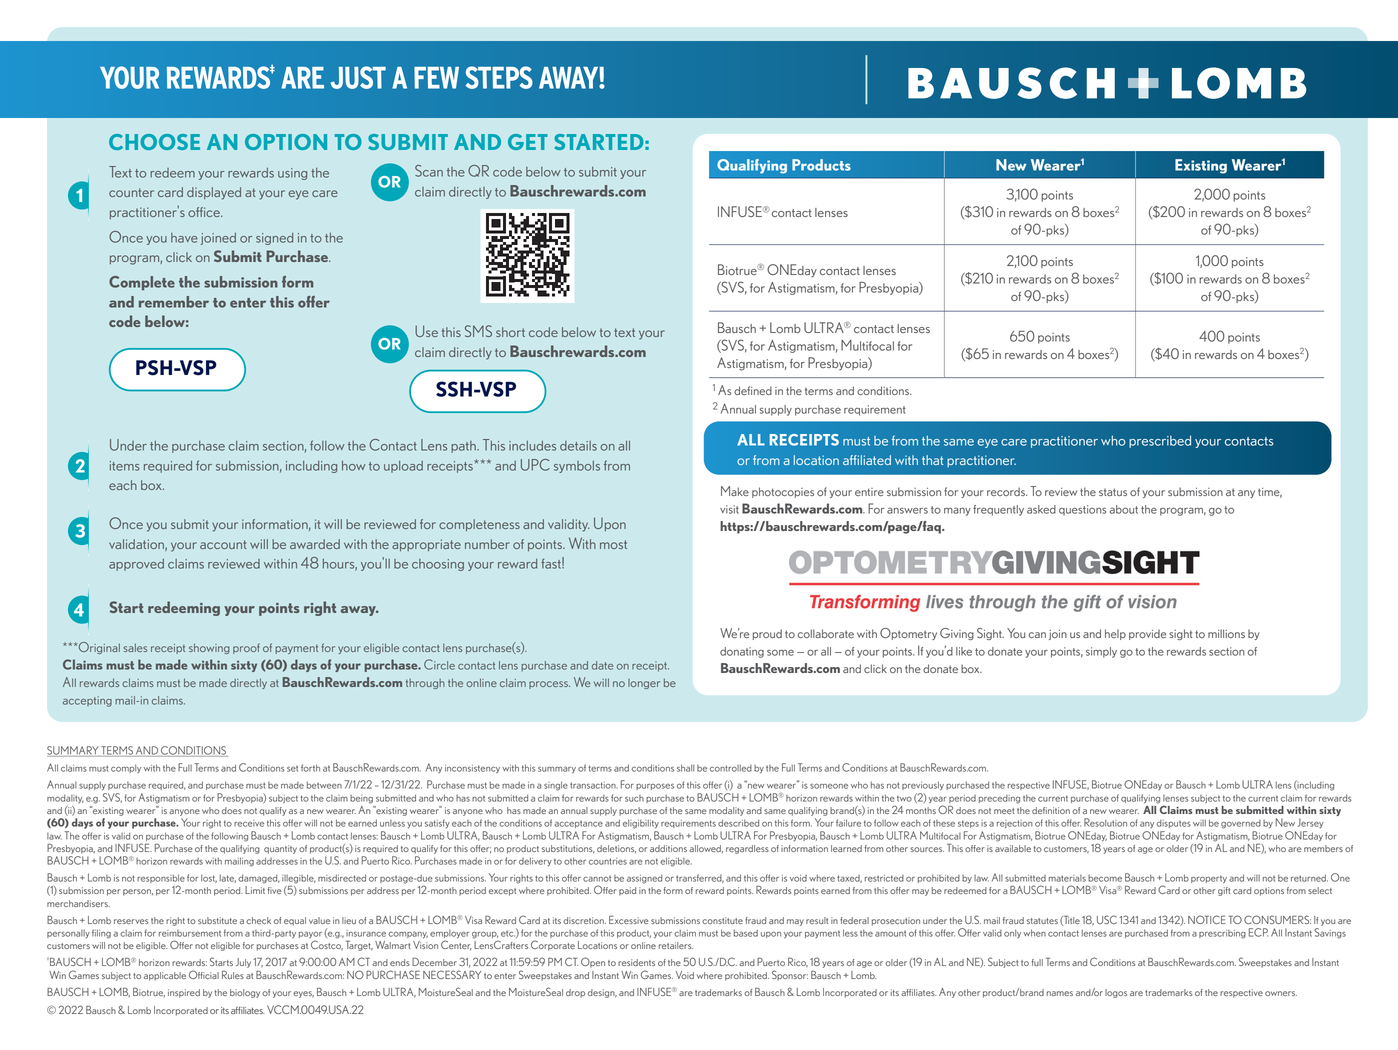 This screenshot has height=1050, width=1398. Describe the element at coordinates (753, 390) in the screenshot. I see `defined` at that location.
